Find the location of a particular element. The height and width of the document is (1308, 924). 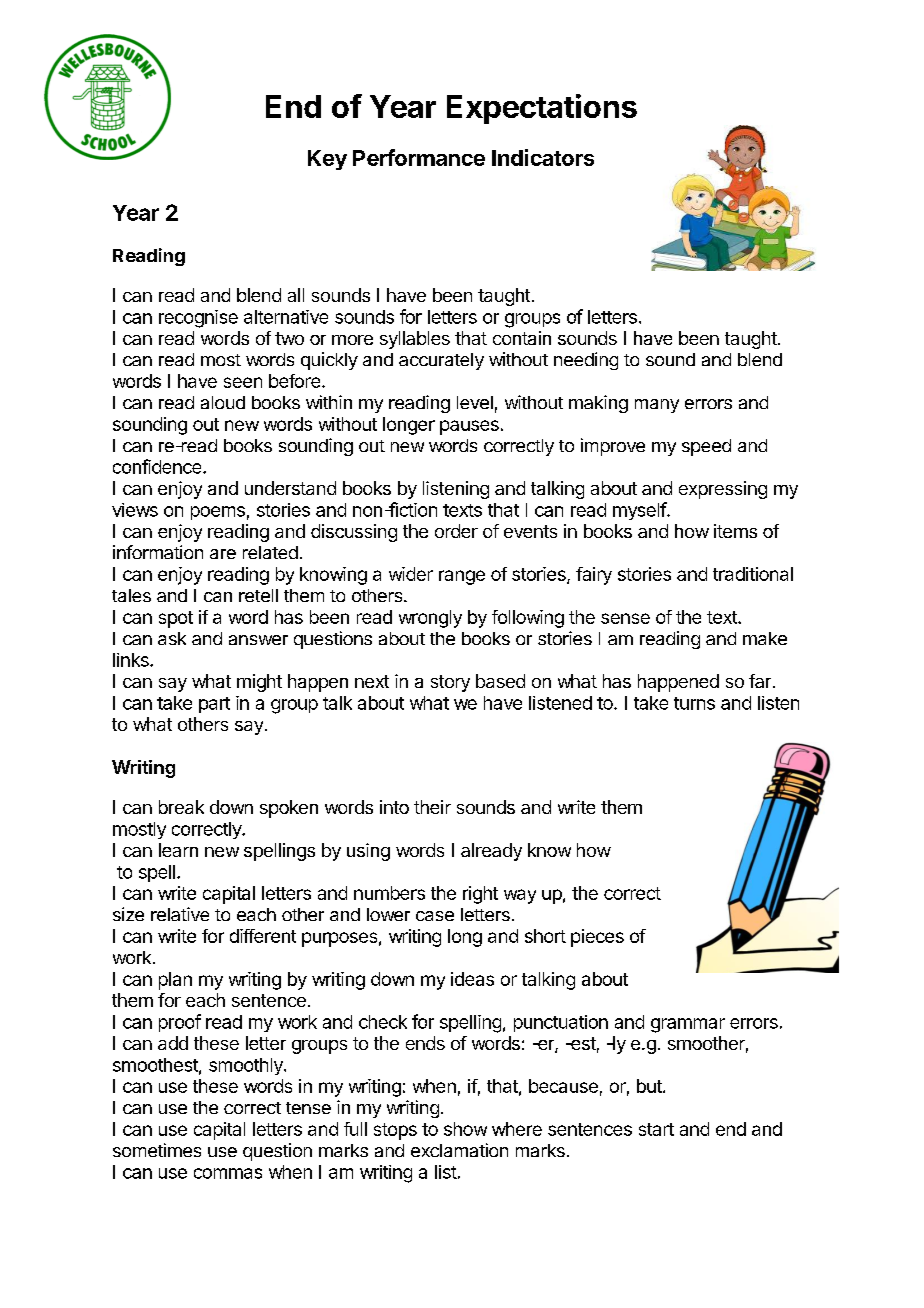

case is located at coordinates (435, 916).
